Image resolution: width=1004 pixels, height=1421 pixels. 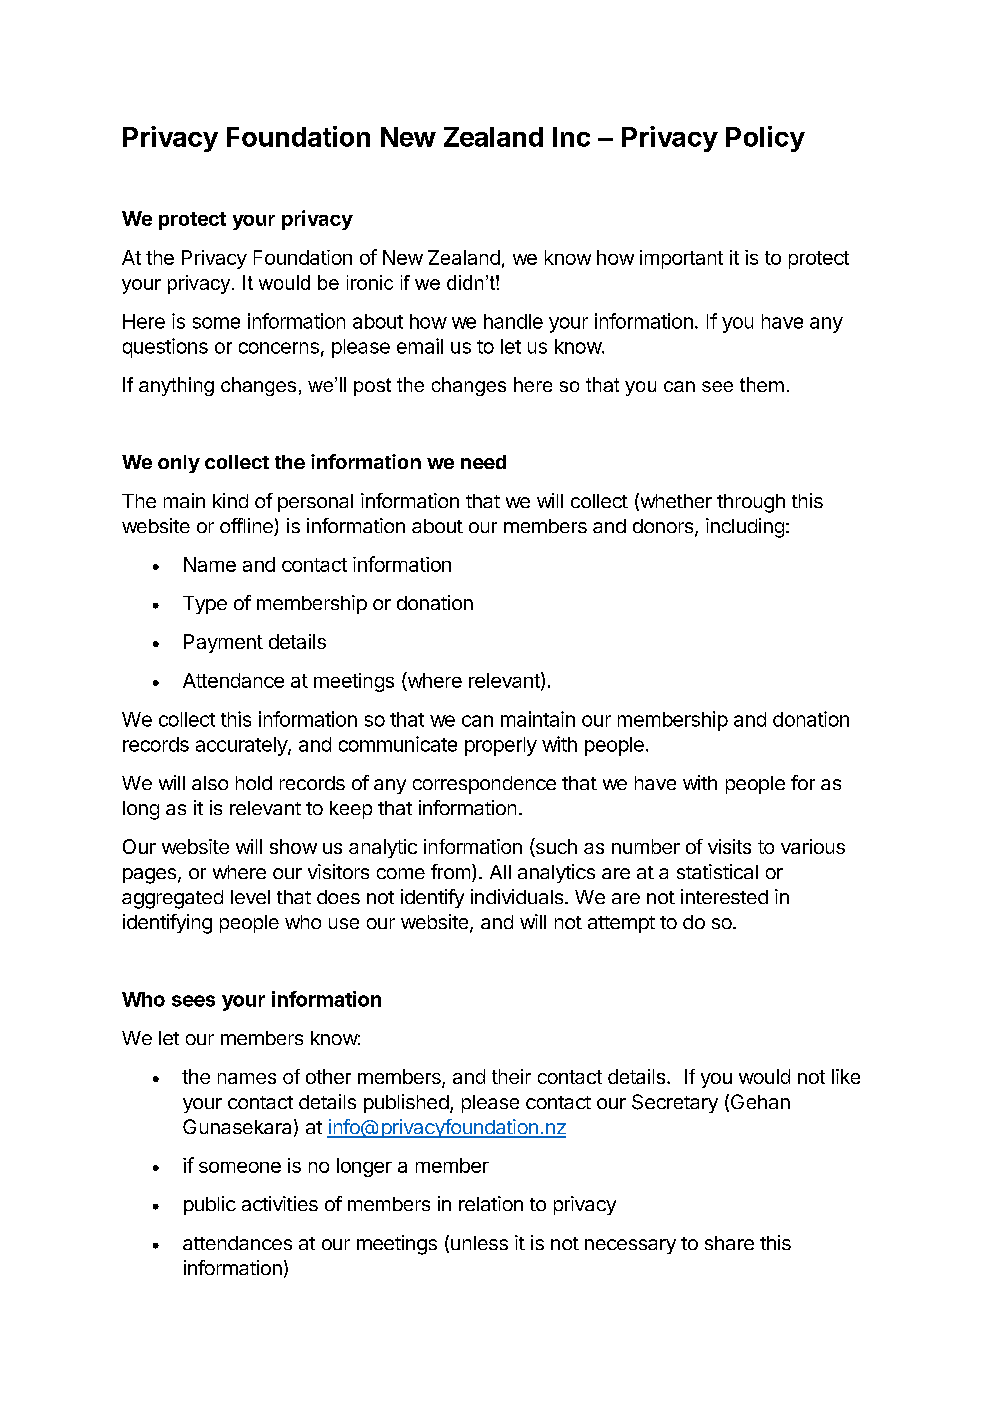 I want to click on their, so click(x=511, y=1076).
